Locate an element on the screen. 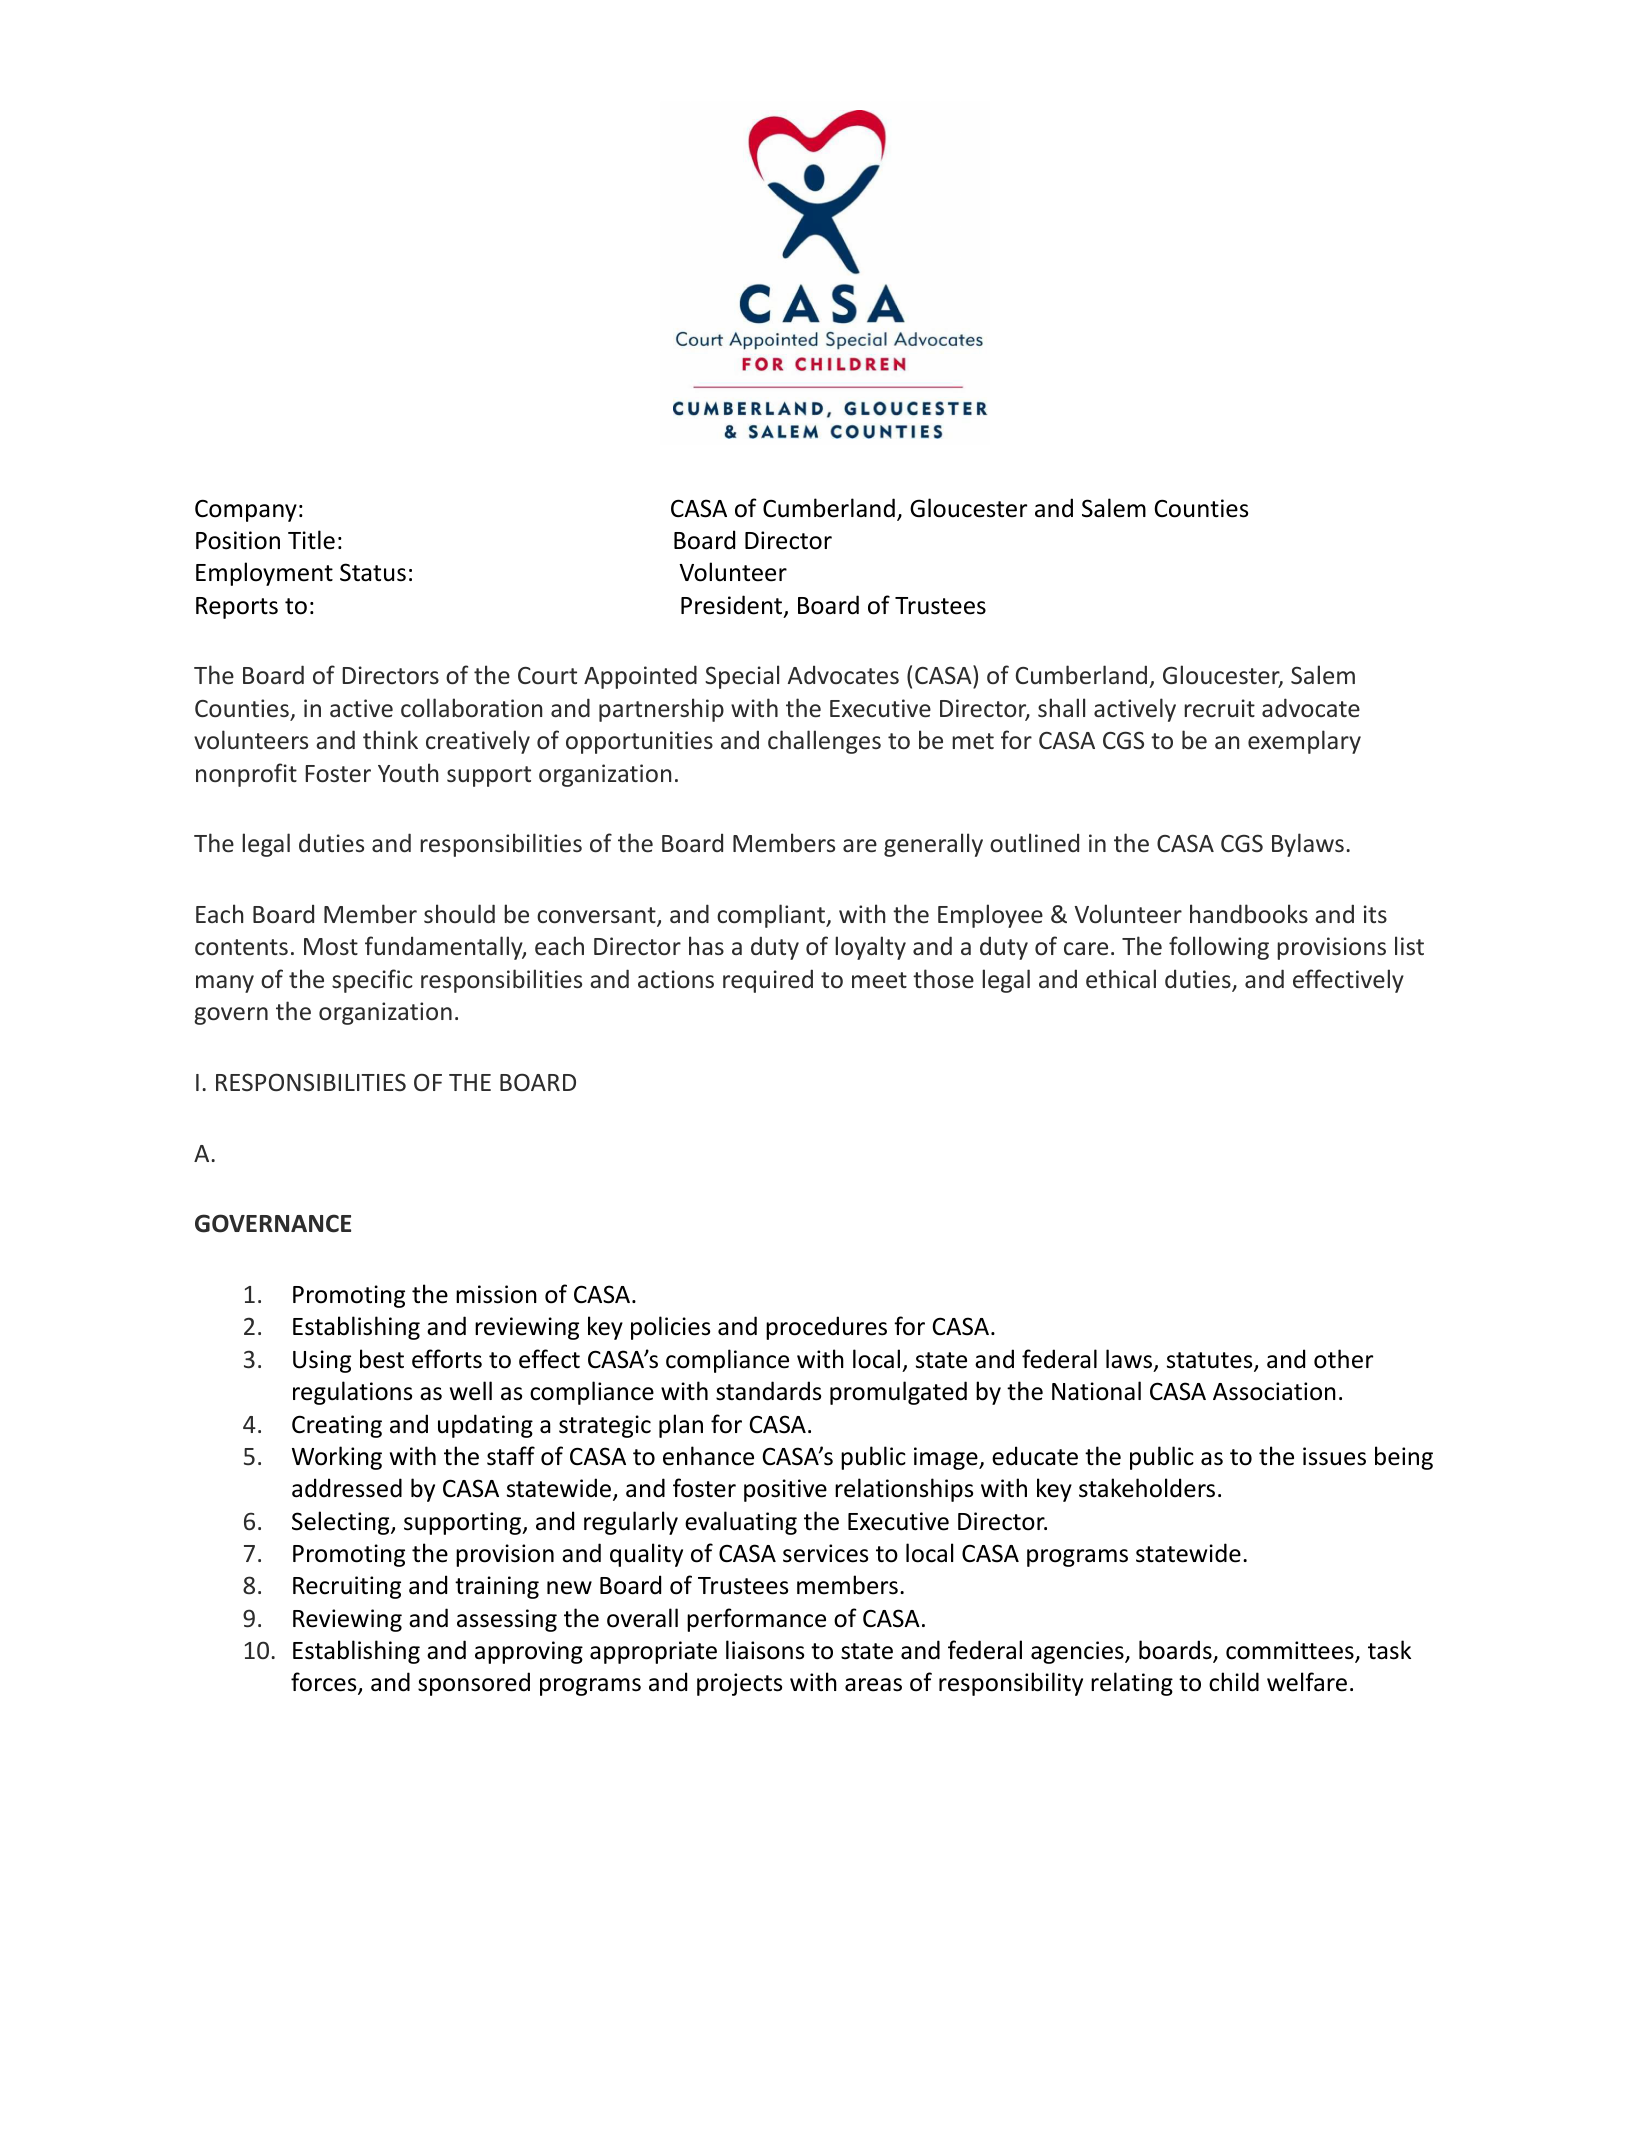 The width and height of the screenshot is (1650, 2135). generally is located at coordinates (933, 845).
